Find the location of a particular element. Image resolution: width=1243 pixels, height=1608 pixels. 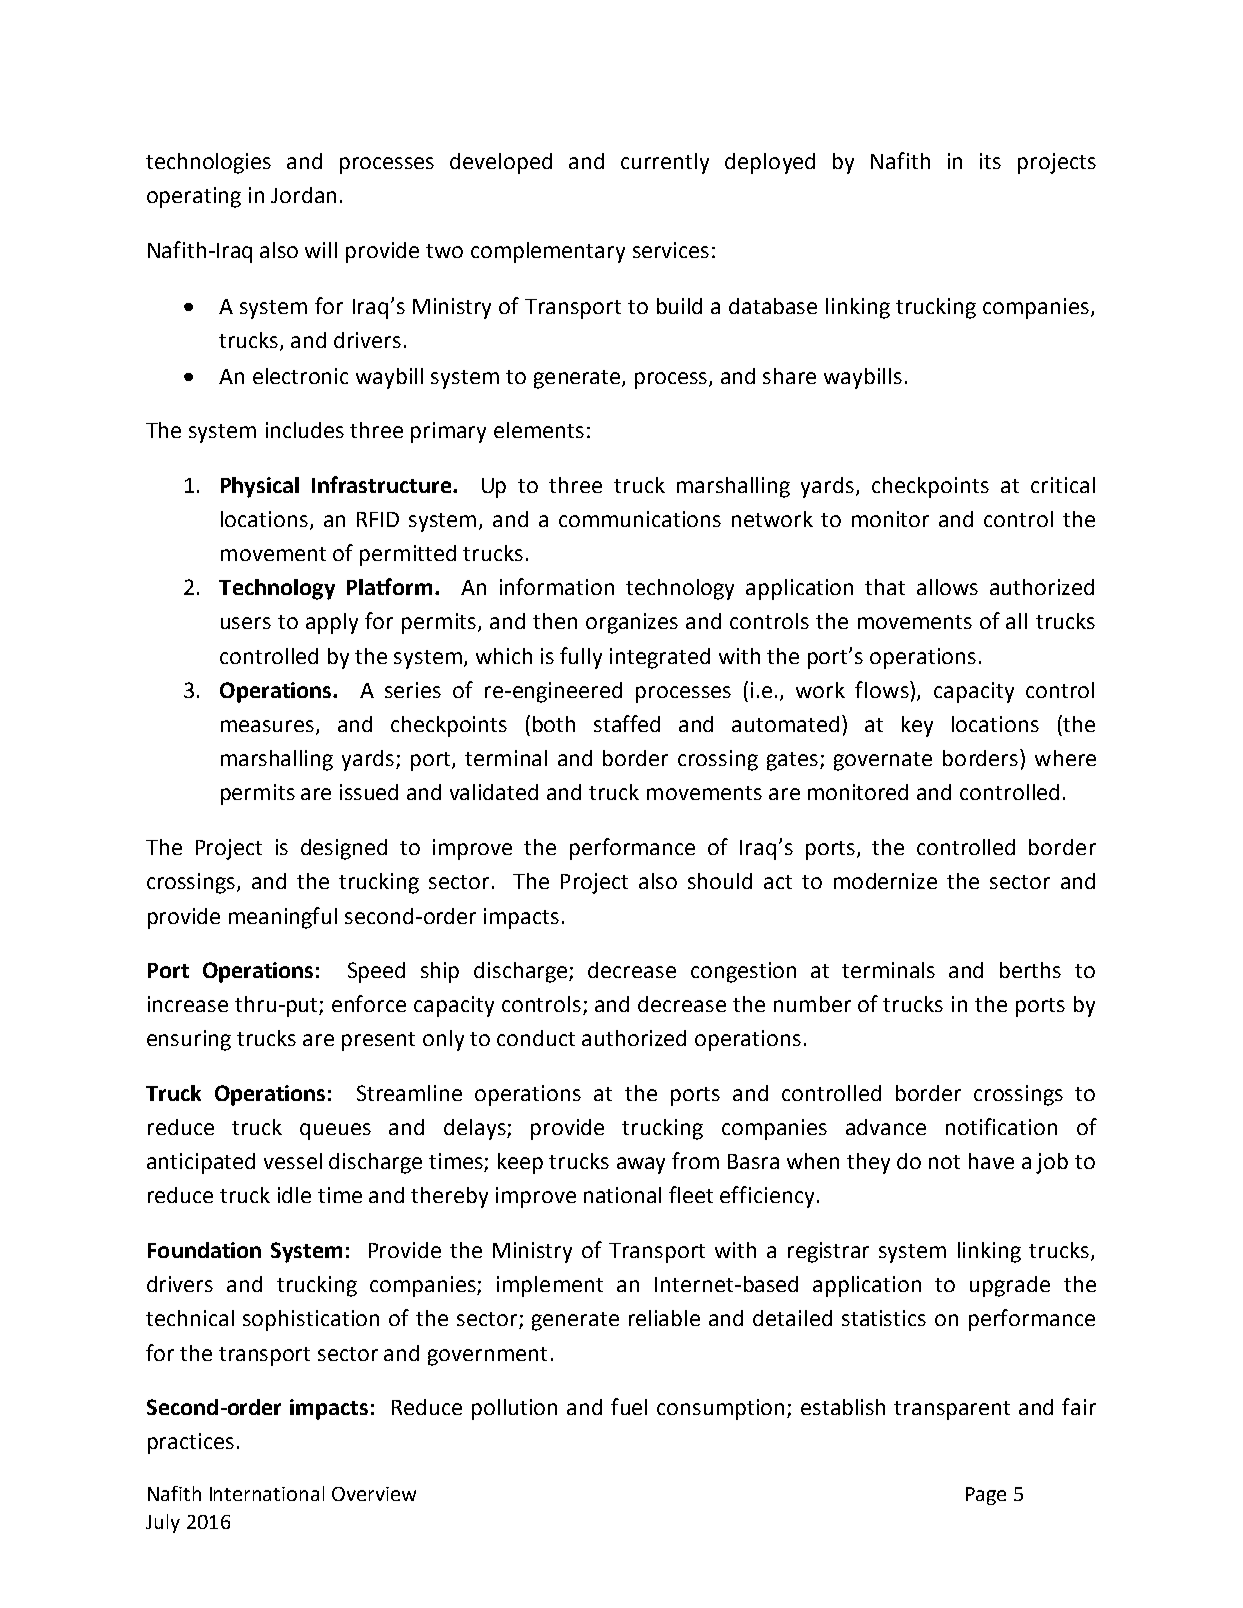

allows is located at coordinates (947, 587).
